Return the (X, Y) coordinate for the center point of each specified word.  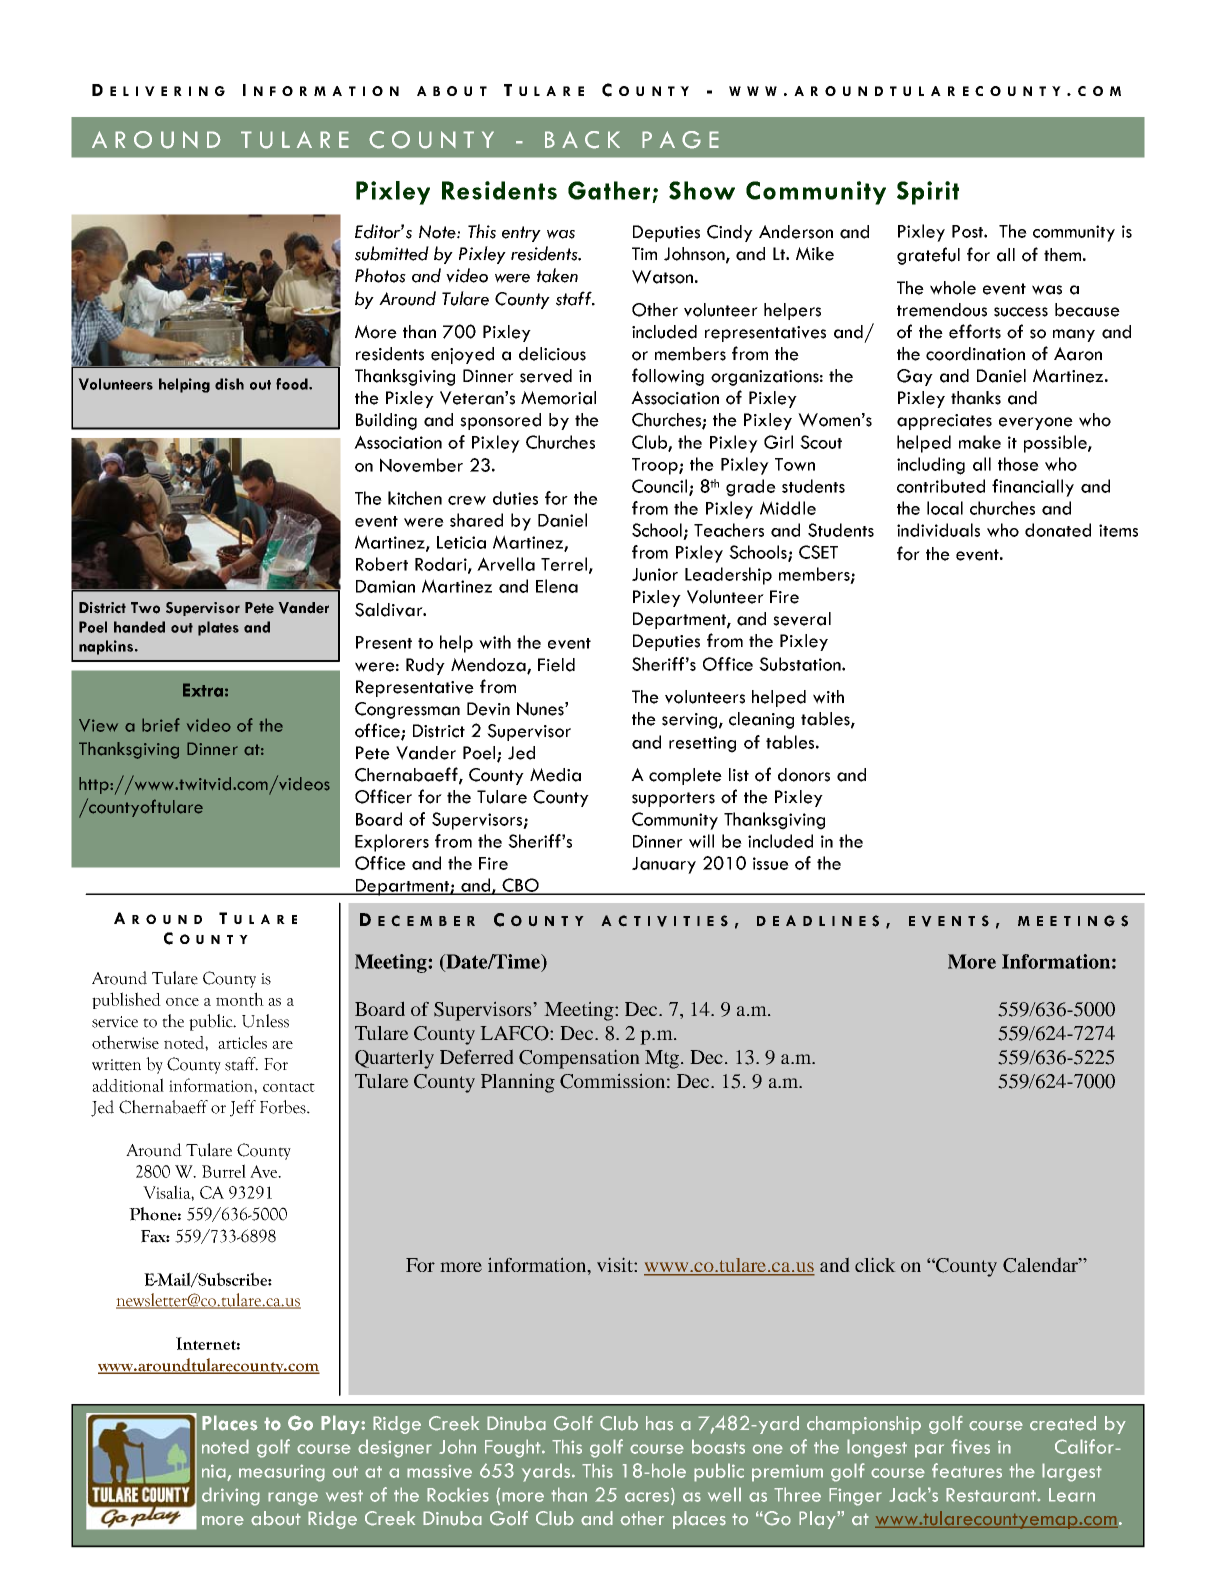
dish (229, 384)
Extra (203, 690)
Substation (801, 664)
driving (231, 1496)
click (875, 1264)
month (240, 999)
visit (616, 1264)
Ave (264, 1171)
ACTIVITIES (664, 921)
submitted (392, 253)
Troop (656, 466)
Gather (609, 190)
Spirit (928, 193)
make (980, 442)
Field (556, 665)
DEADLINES (818, 921)
